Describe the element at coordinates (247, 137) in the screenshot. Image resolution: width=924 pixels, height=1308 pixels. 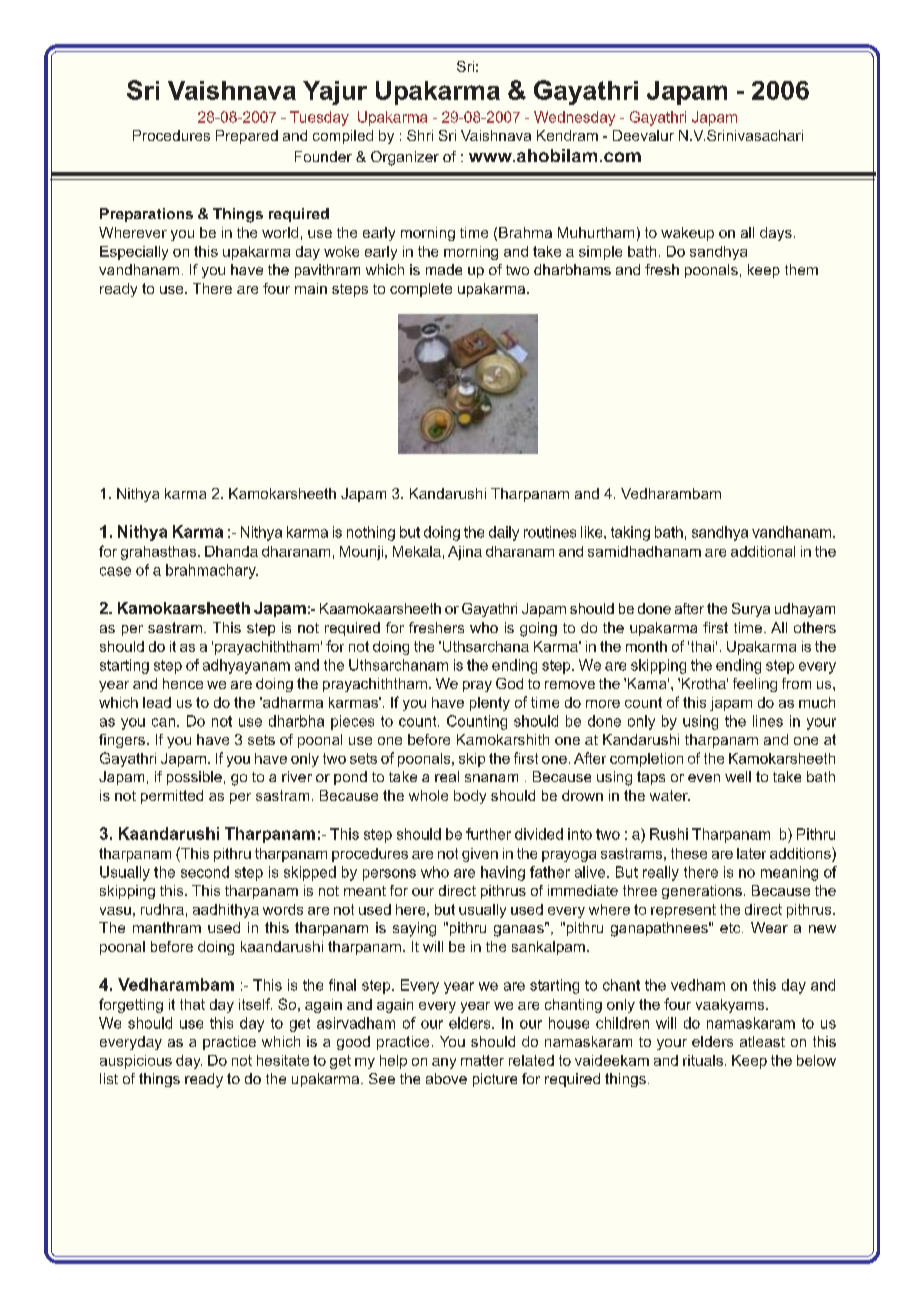
I see `Prepared` at that location.
